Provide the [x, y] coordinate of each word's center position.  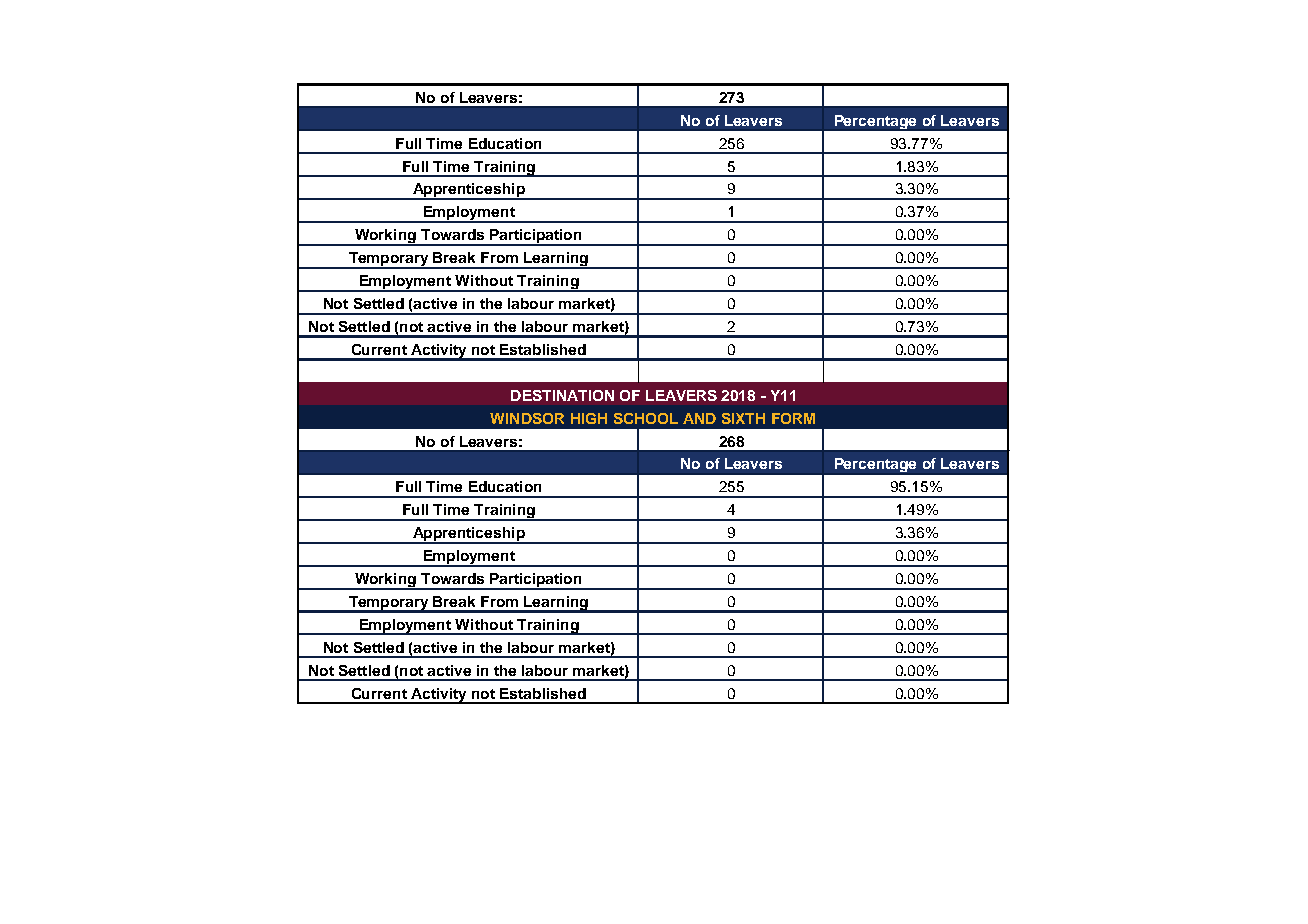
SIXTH [743, 418]
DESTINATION [562, 395]
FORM [793, 418]
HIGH [589, 418]
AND [699, 418]
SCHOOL [646, 418]
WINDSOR [527, 418]
